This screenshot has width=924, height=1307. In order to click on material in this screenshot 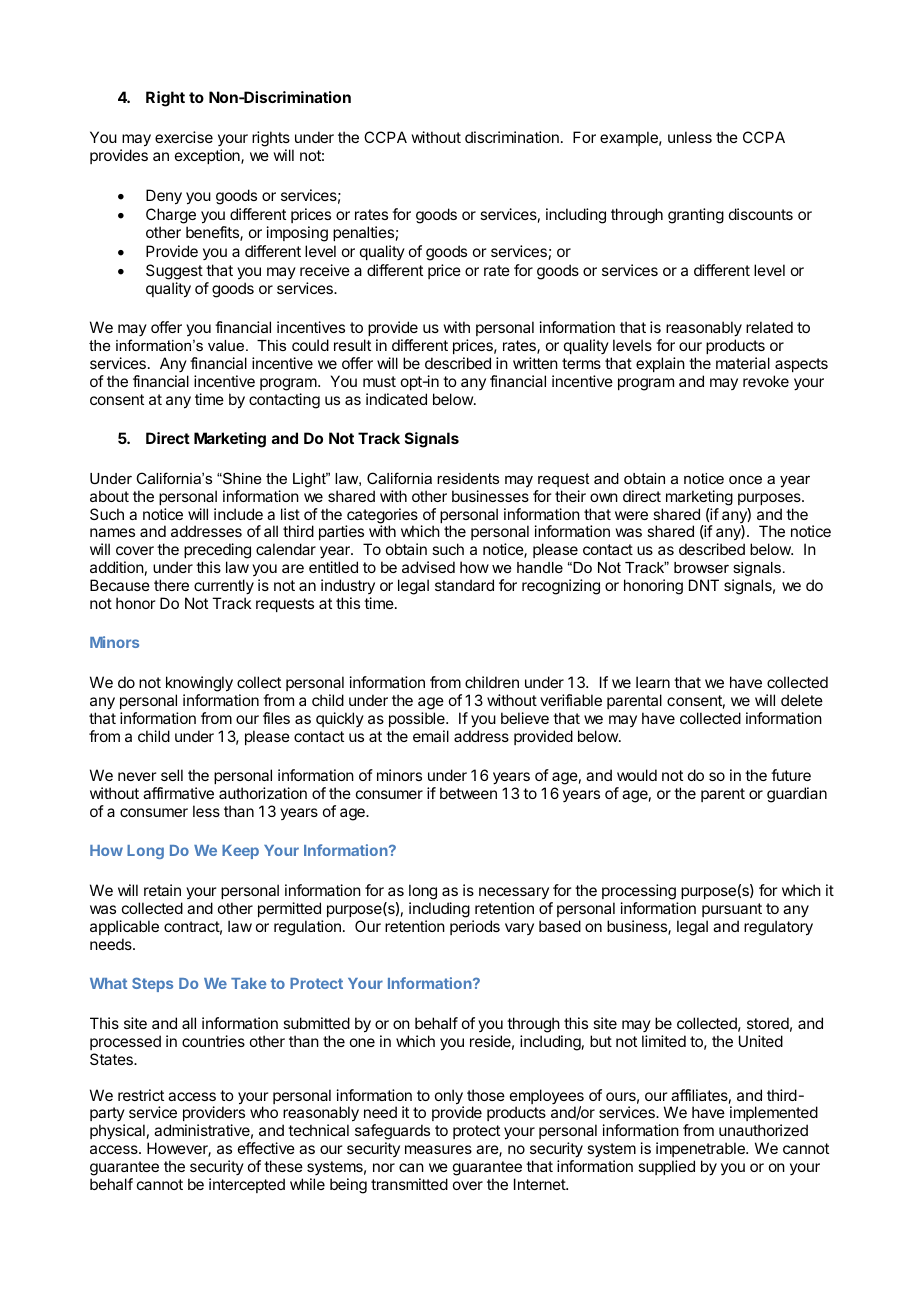, I will do `click(743, 363)`.
